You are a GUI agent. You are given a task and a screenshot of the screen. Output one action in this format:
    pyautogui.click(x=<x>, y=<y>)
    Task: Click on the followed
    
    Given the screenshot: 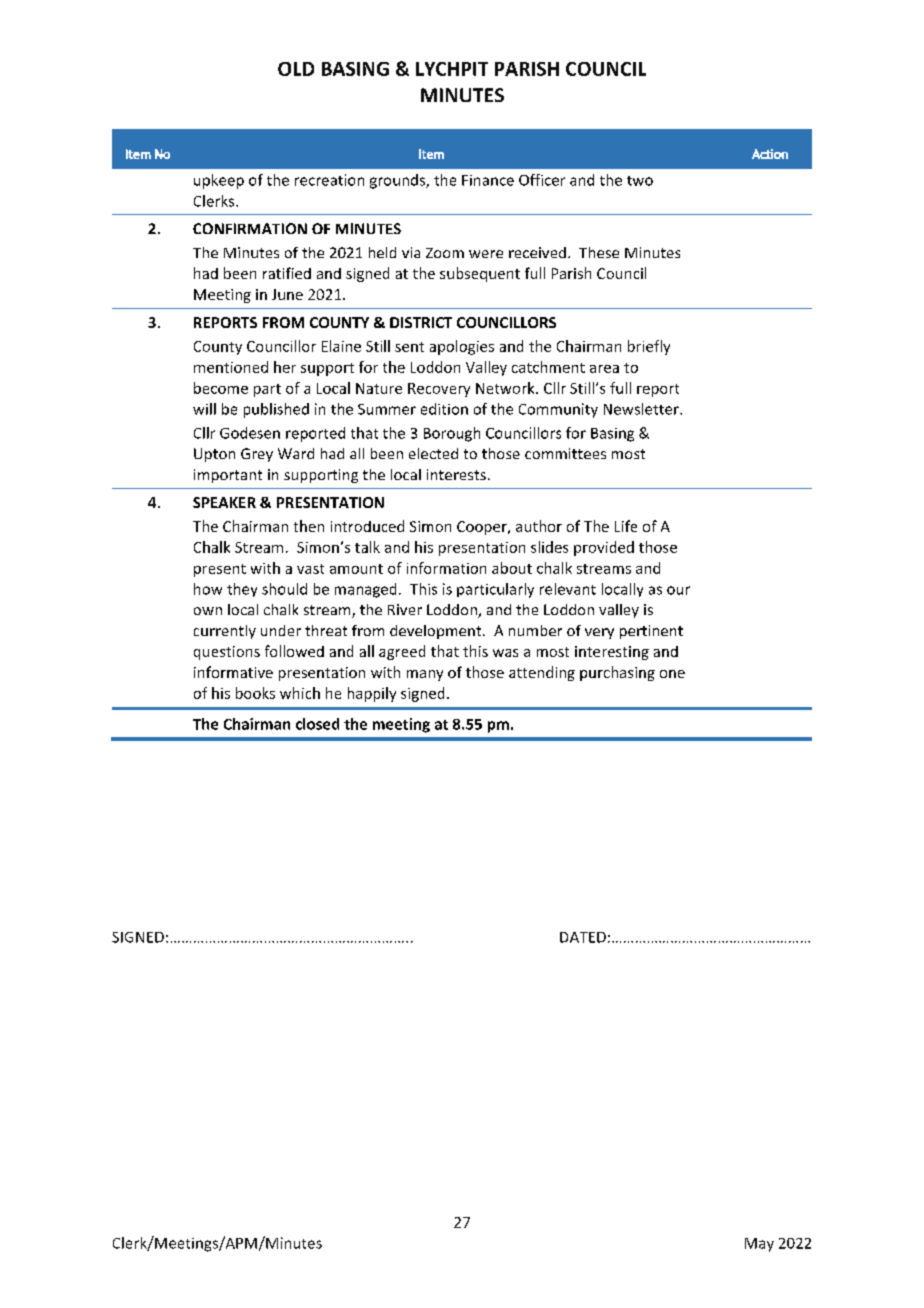 What is the action you would take?
    pyautogui.click(x=294, y=651)
